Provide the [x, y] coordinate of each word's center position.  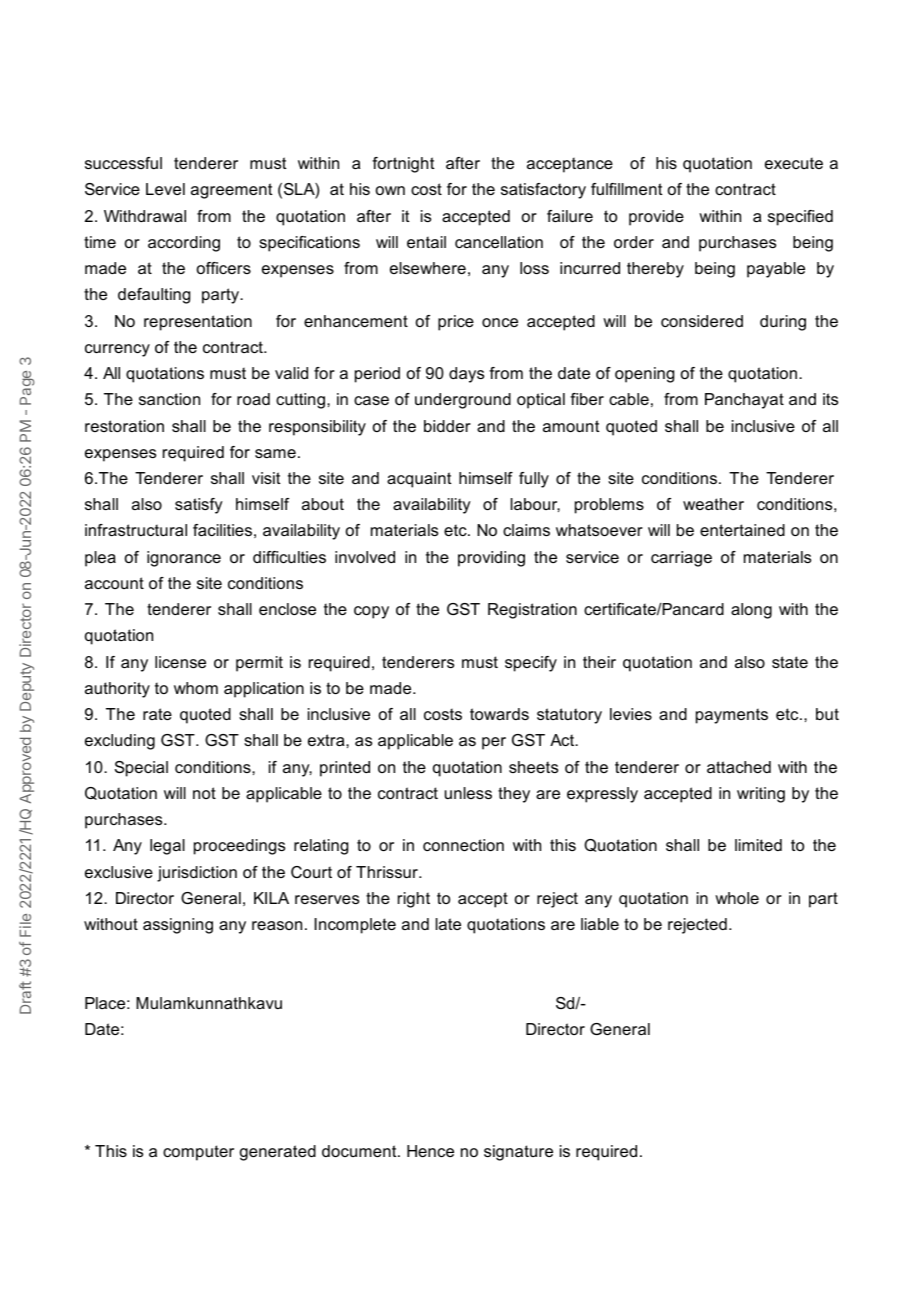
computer [198, 1153]
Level [165, 189]
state [790, 662]
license [180, 662]
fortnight [403, 165]
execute [794, 163]
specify [531, 664]
